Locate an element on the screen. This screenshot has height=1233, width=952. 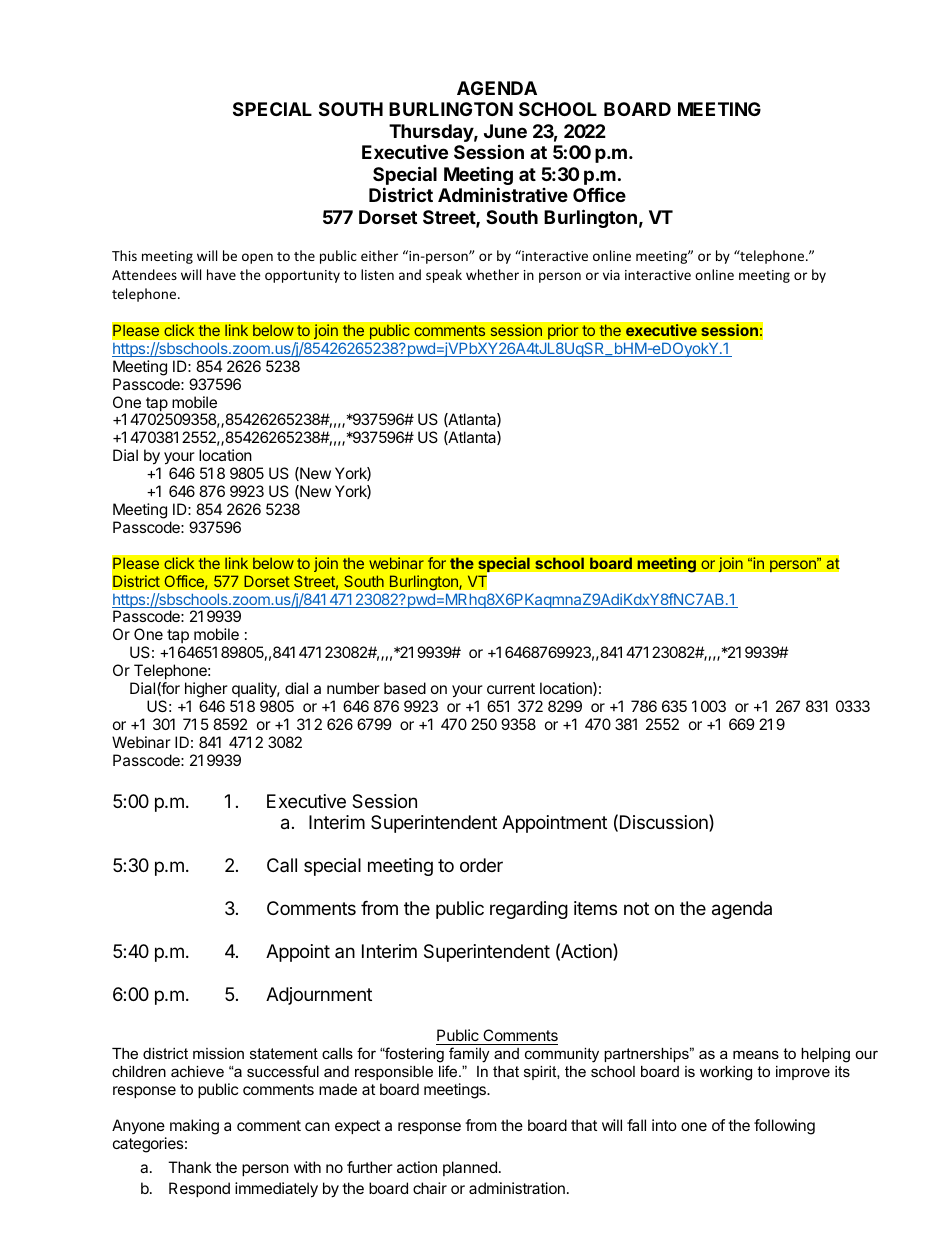
Thank is located at coordinates (190, 1167).
